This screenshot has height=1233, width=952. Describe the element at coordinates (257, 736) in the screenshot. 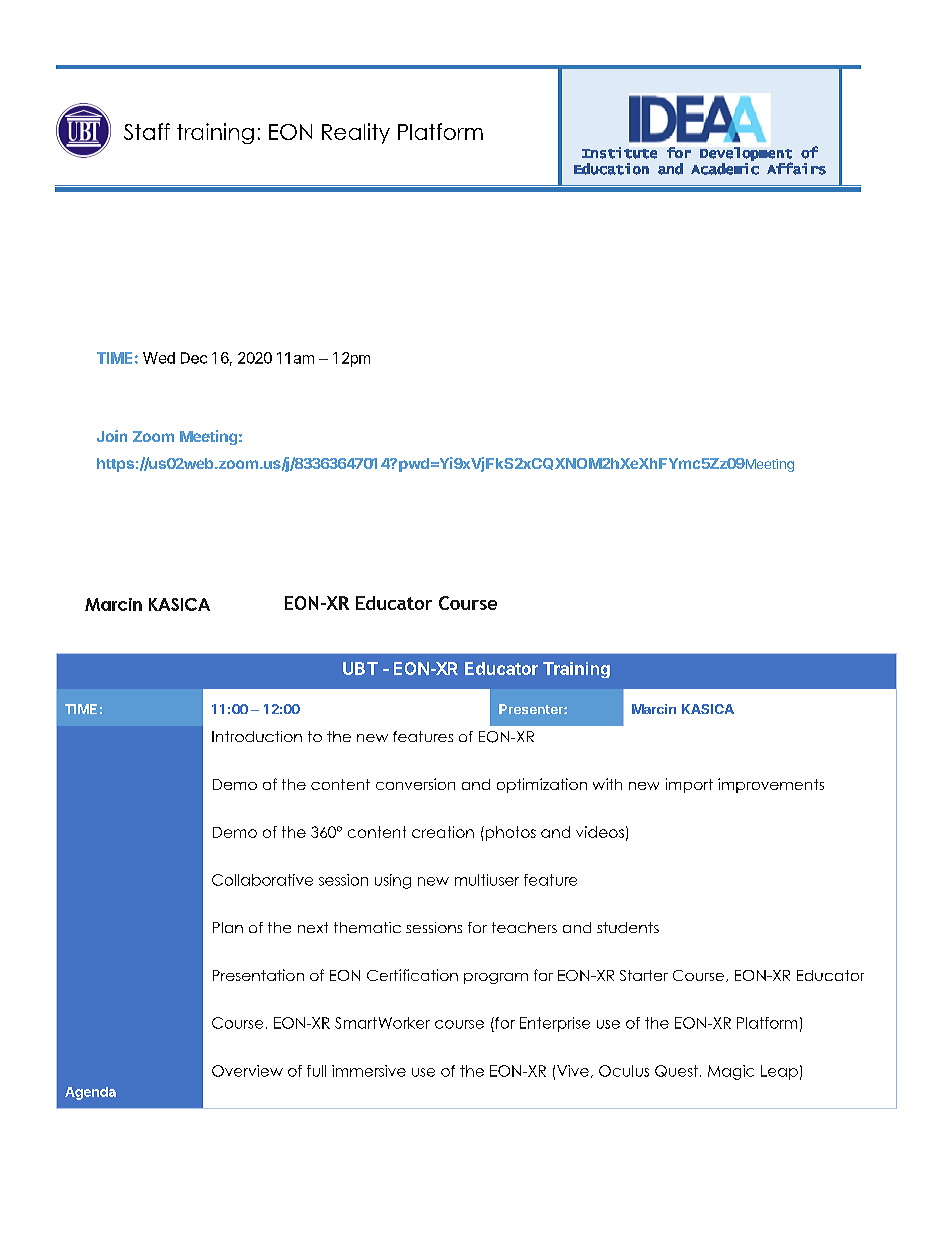

I see `Introduction` at that location.
